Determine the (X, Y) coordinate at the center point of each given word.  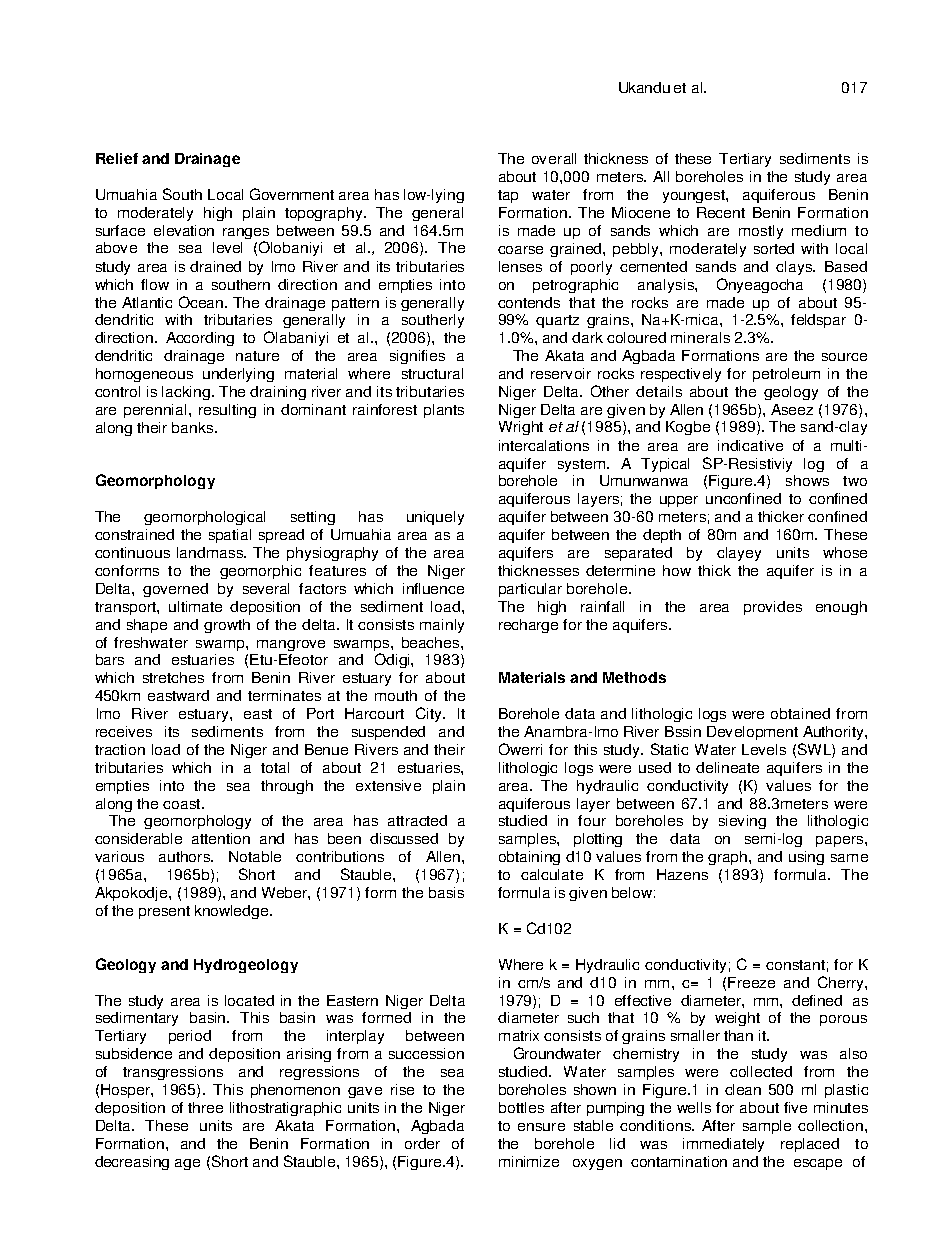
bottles (521, 1107)
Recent (721, 212)
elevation (184, 230)
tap (508, 196)
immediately (723, 1145)
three (205, 1107)
